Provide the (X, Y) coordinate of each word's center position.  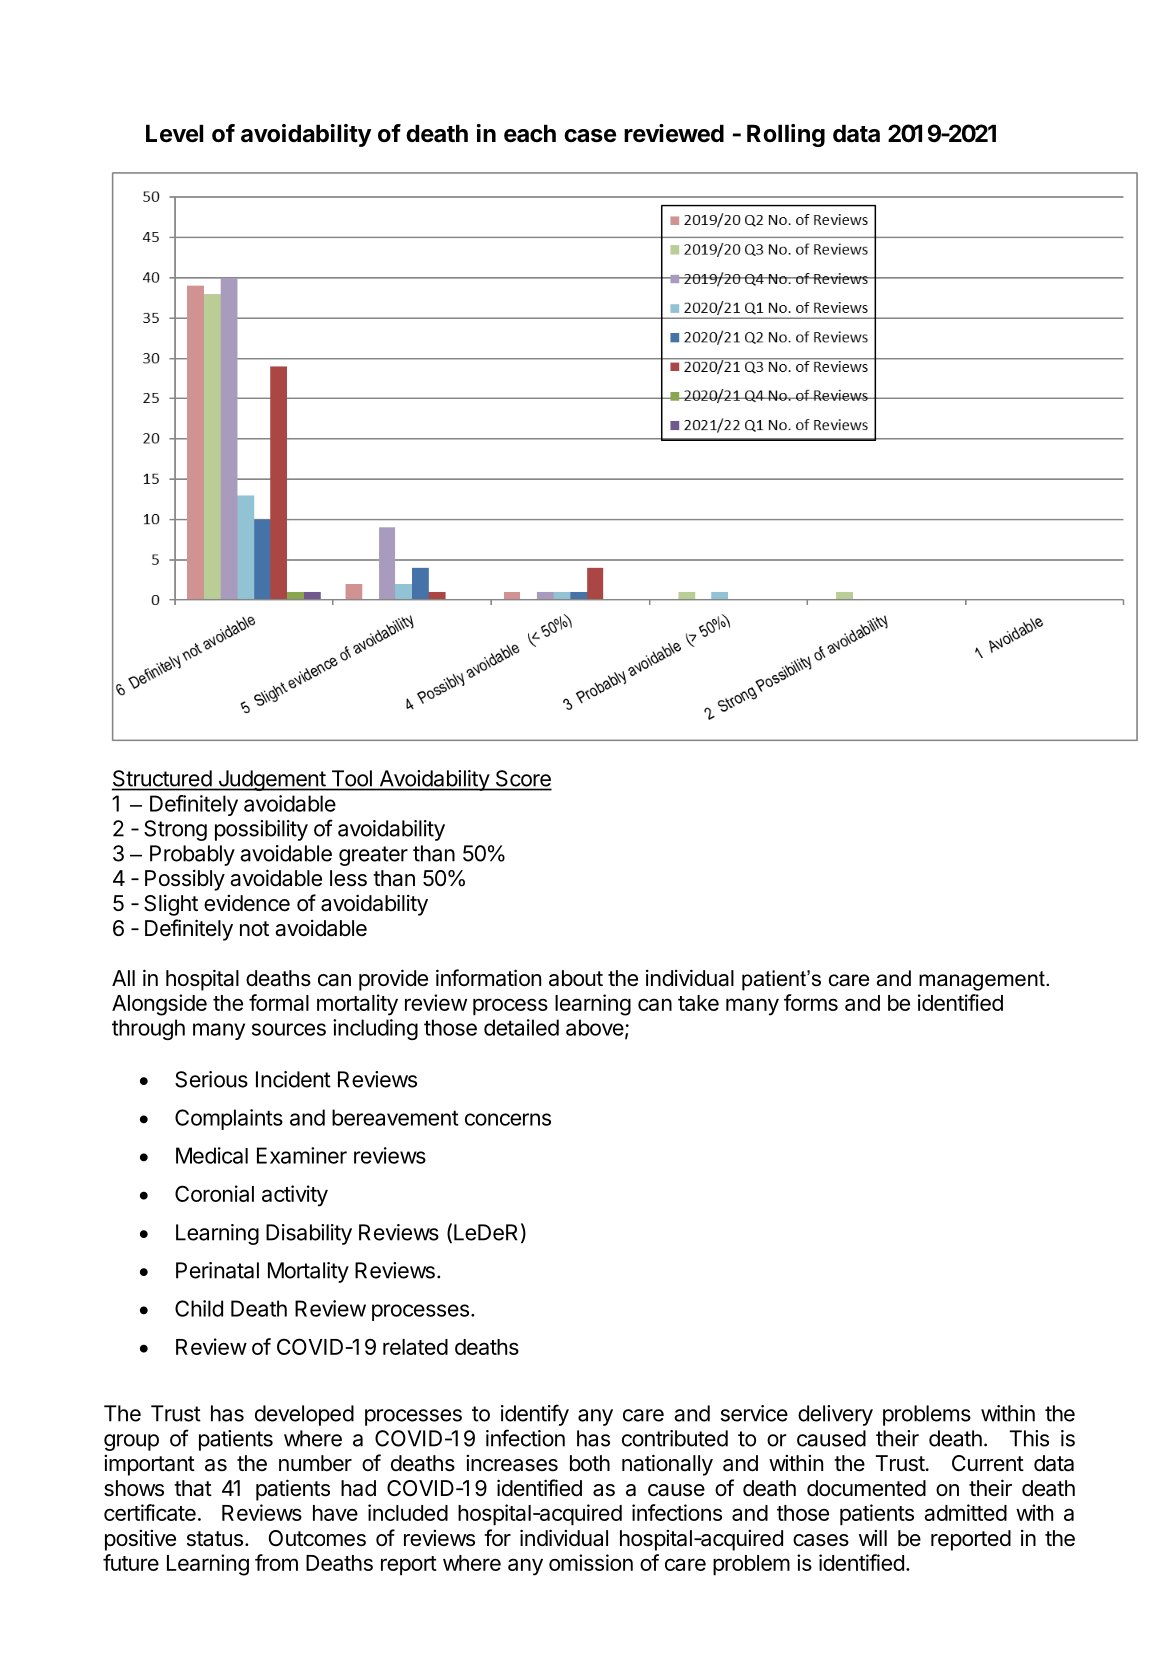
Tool (352, 778)
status (215, 1539)
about (576, 978)
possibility (261, 830)
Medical (212, 1155)
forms (811, 1002)
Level (174, 133)
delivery (835, 1415)
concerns (508, 1119)
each (530, 133)
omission (591, 1562)
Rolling (786, 135)
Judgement (271, 780)
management (983, 981)
